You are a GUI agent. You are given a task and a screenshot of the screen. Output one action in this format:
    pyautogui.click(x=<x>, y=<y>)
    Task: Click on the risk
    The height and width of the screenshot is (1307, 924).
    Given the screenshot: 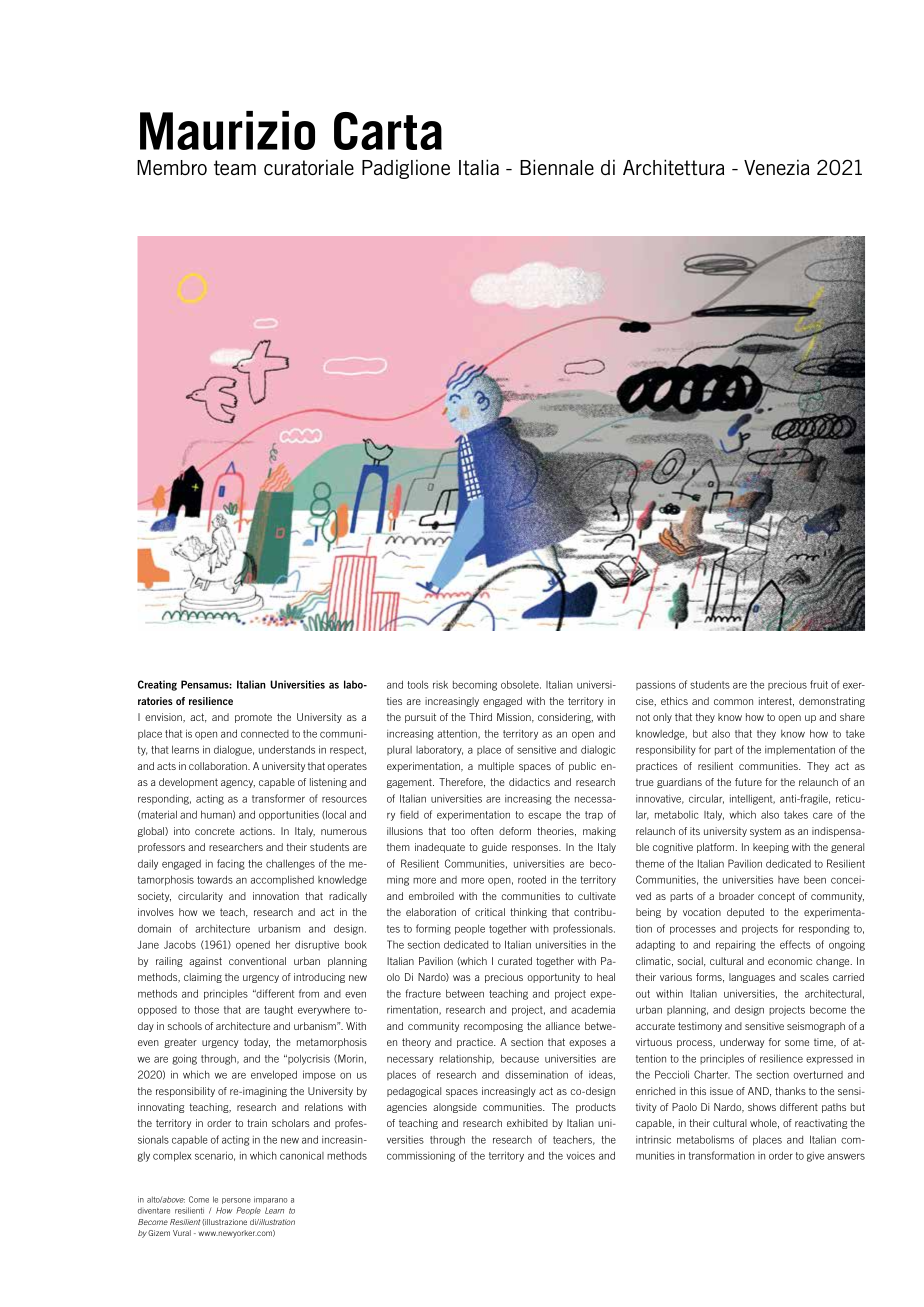 What is the action you would take?
    pyautogui.click(x=440, y=685)
